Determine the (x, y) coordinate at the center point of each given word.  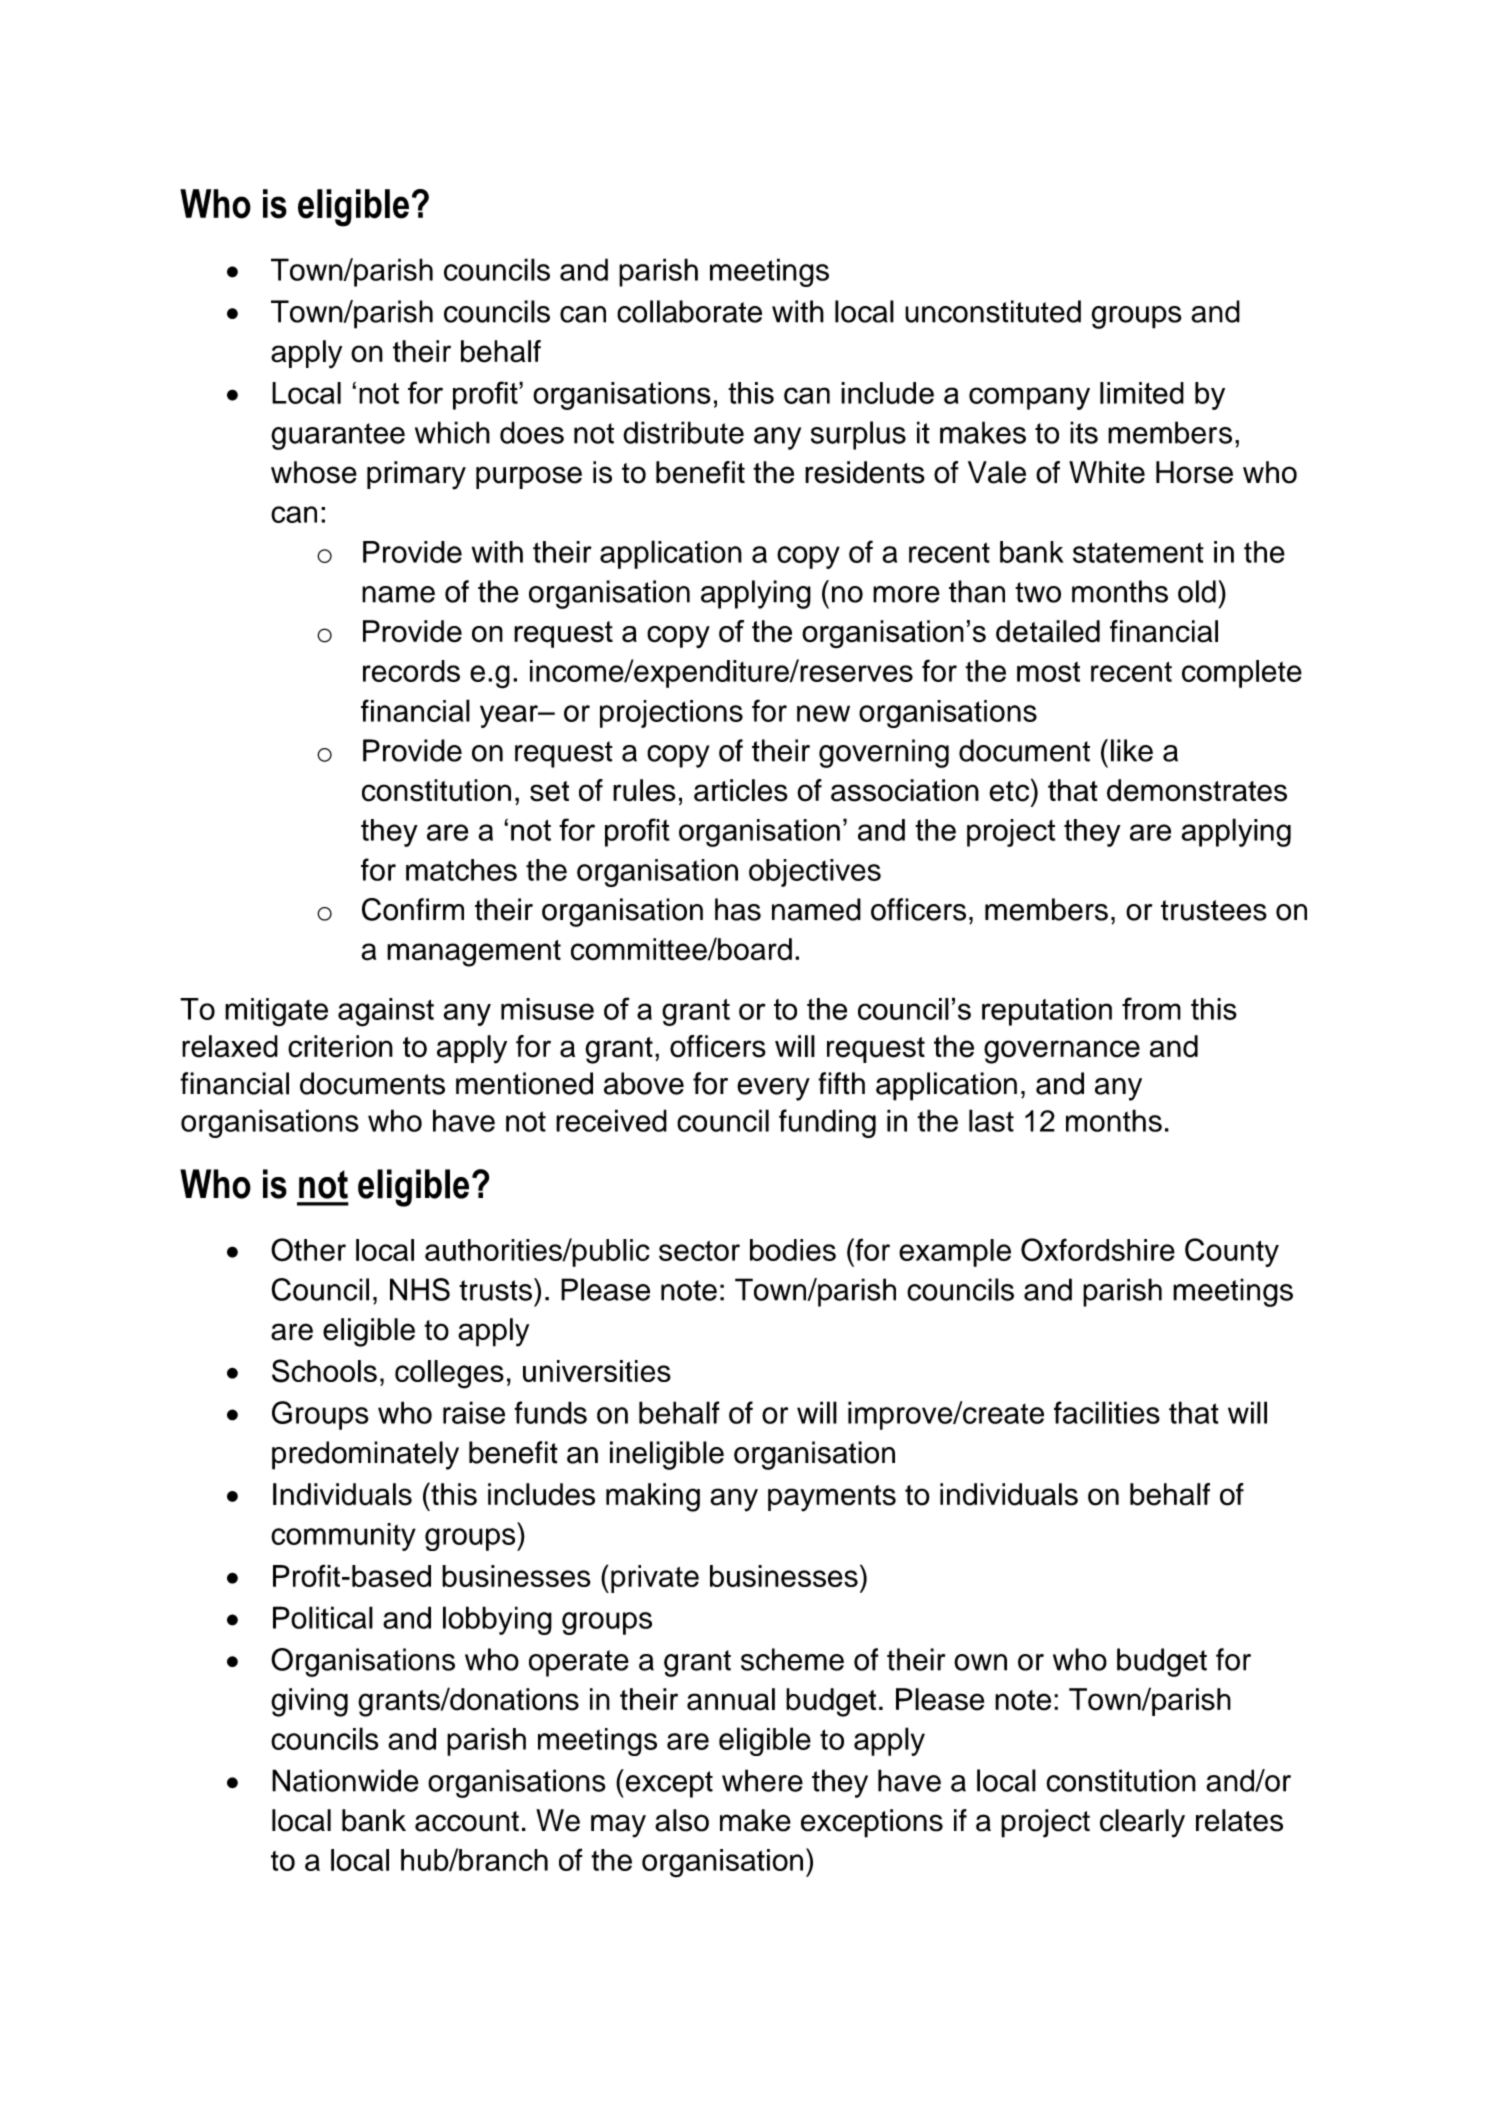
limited (1142, 393)
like (1132, 750)
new (823, 713)
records (411, 671)
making (653, 1497)
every (773, 1089)
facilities (1107, 1412)
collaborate (689, 311)
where (762, 1780)
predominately (365, 1455)
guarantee (338, 436)
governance (1062, 1052)
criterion (340, 1046)
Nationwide (345, 1780)
